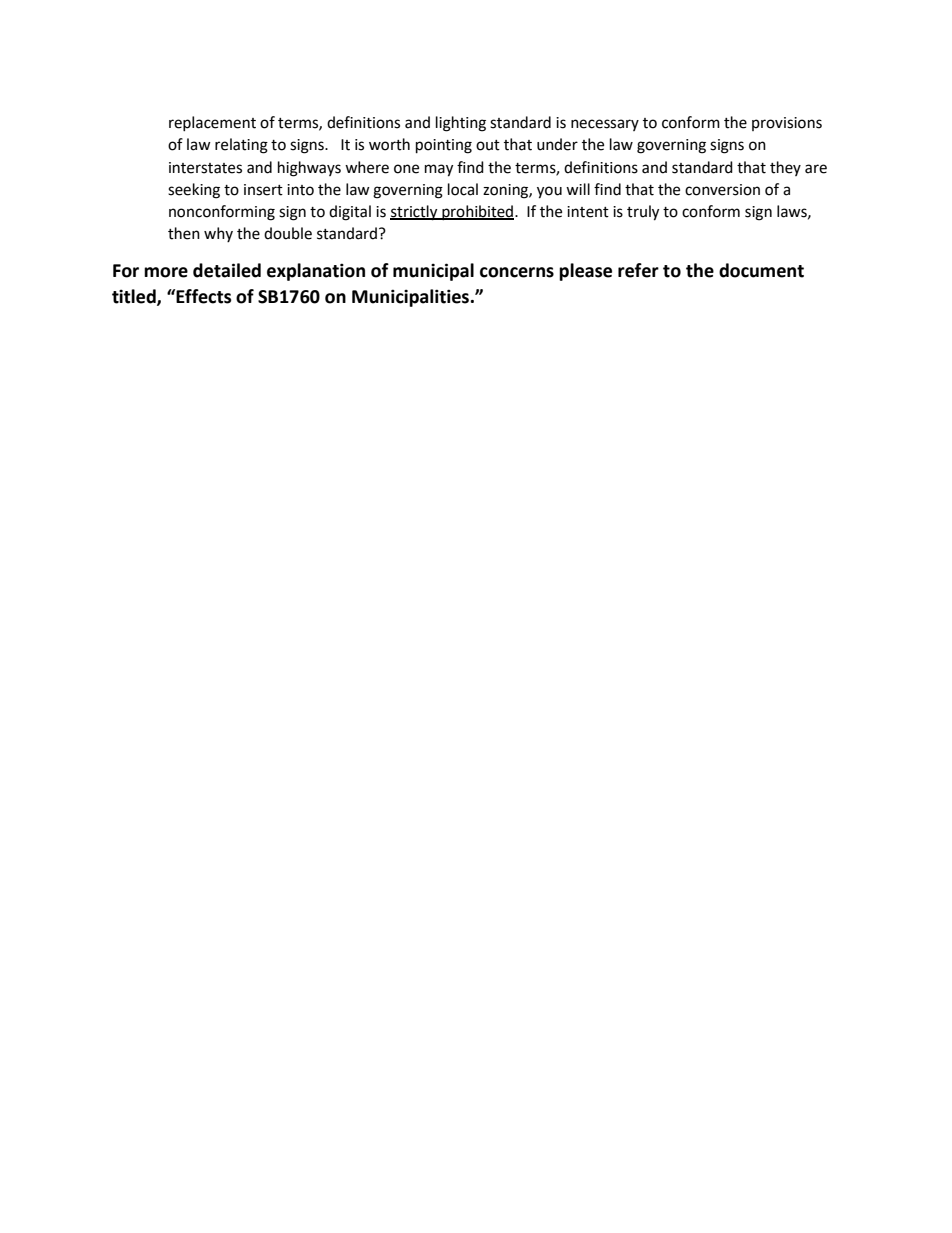 Image resolution: width=952 pixels, height=1233 pixels. Describe the element at coordinates (761, 270) in the document. I see `document` at that location.
